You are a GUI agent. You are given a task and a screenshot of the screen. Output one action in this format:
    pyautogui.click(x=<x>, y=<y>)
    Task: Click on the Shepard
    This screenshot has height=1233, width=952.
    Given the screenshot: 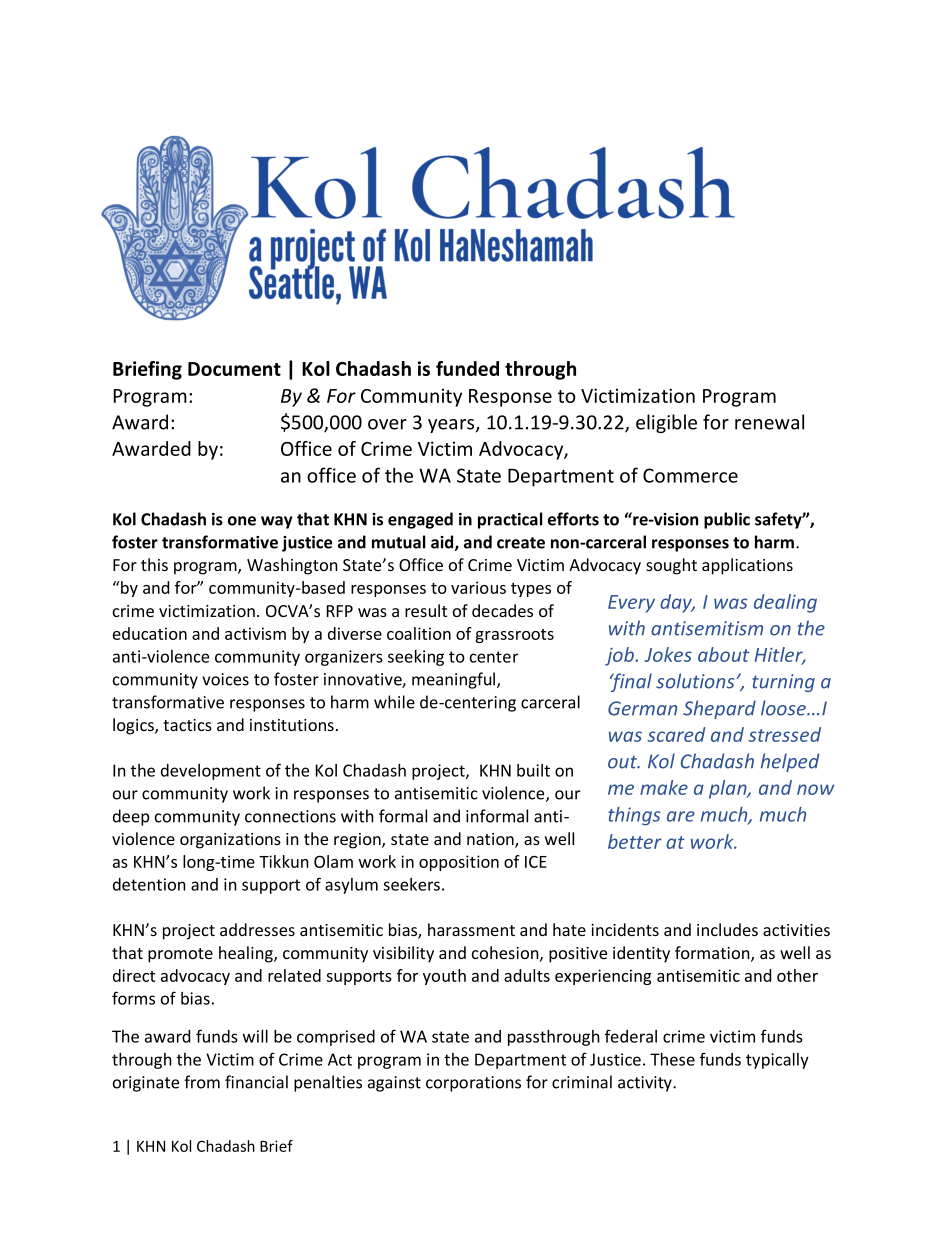 What is the action you would take?
    pyautogui.click(x=719, y=709)
